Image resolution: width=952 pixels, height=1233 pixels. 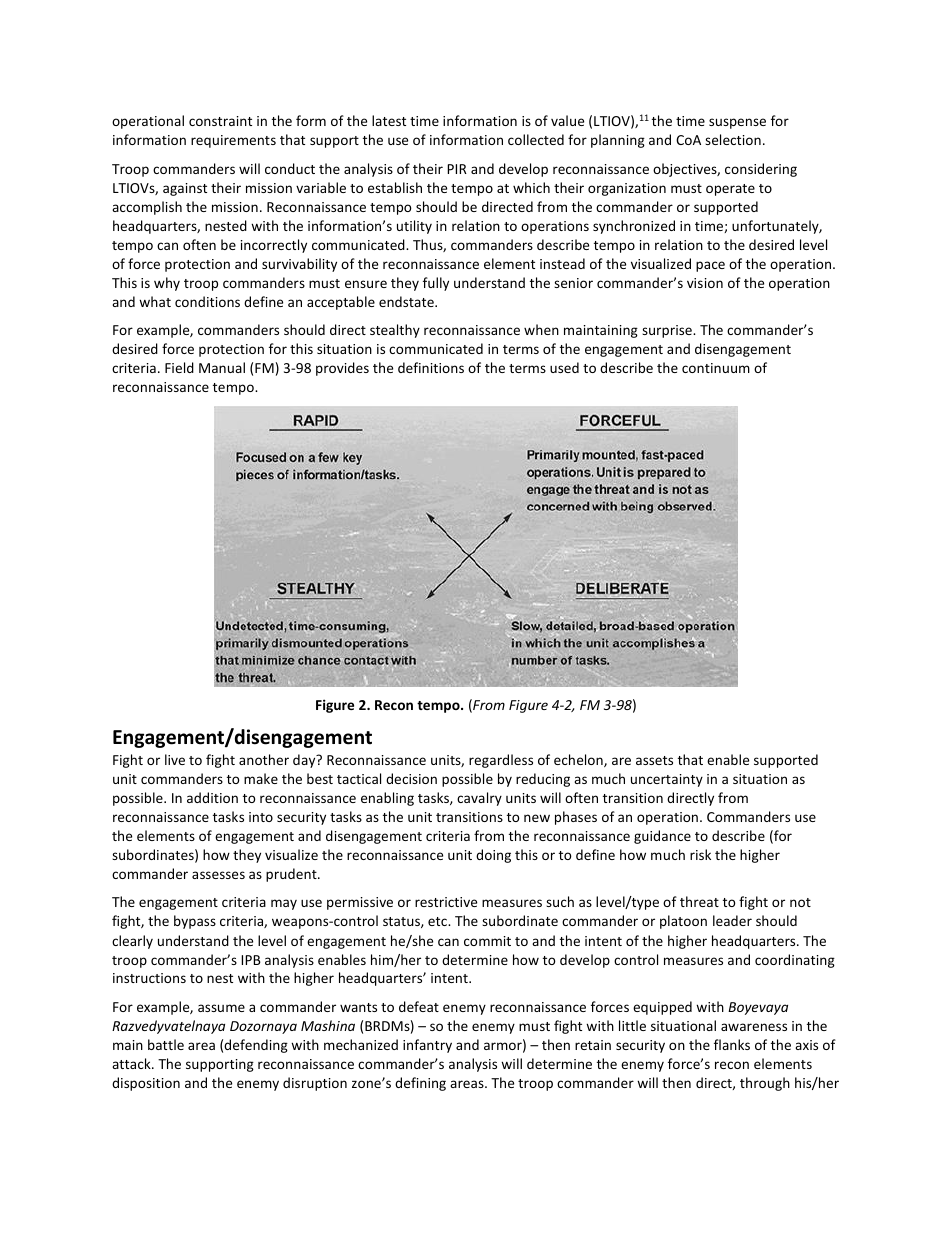 What do you see at coordinates (166, 1044) in the screenshot?
I see `battle` at bounding box center [166, 1044].
